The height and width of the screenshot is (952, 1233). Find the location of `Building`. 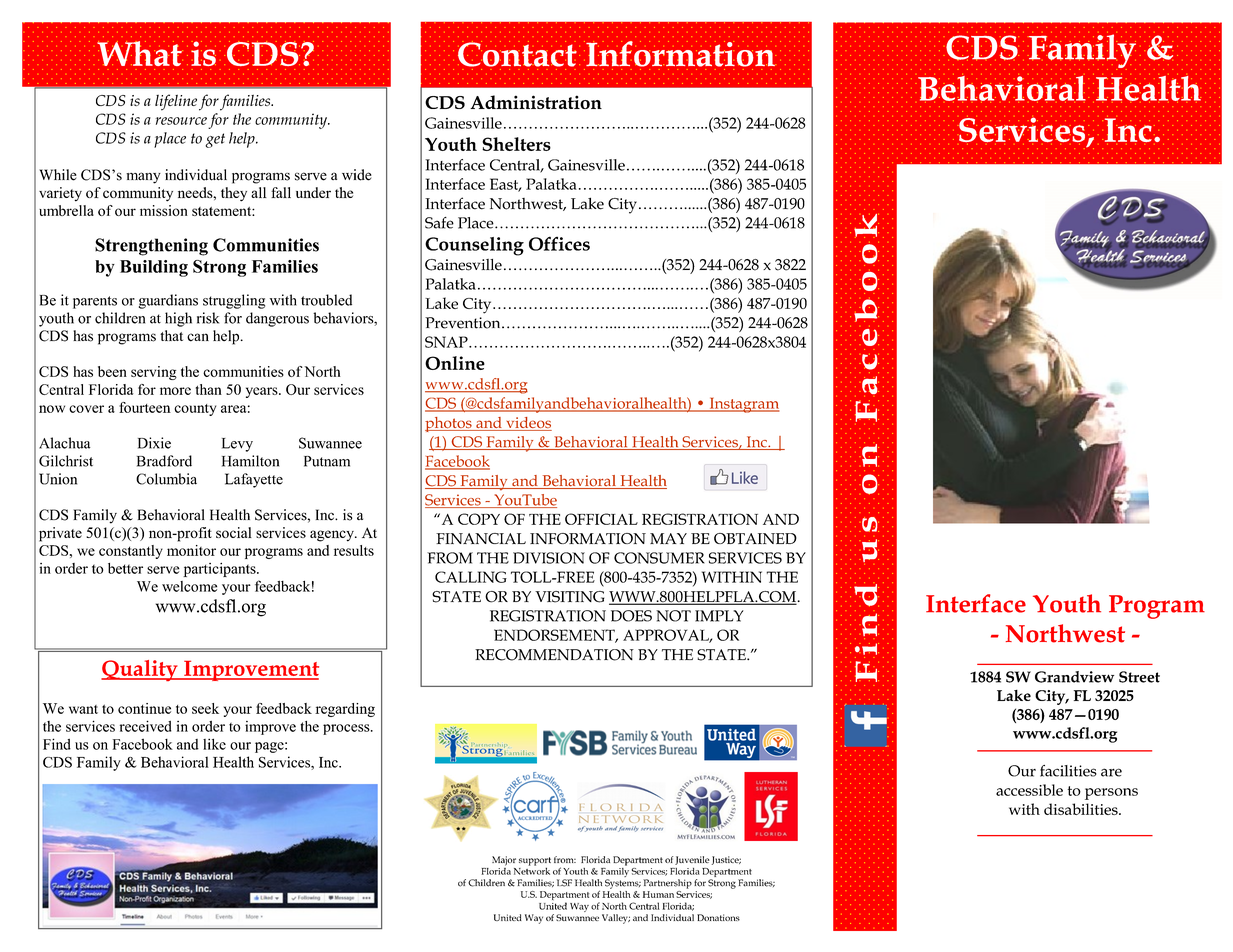

Building is located at coordinates (154, 268).
